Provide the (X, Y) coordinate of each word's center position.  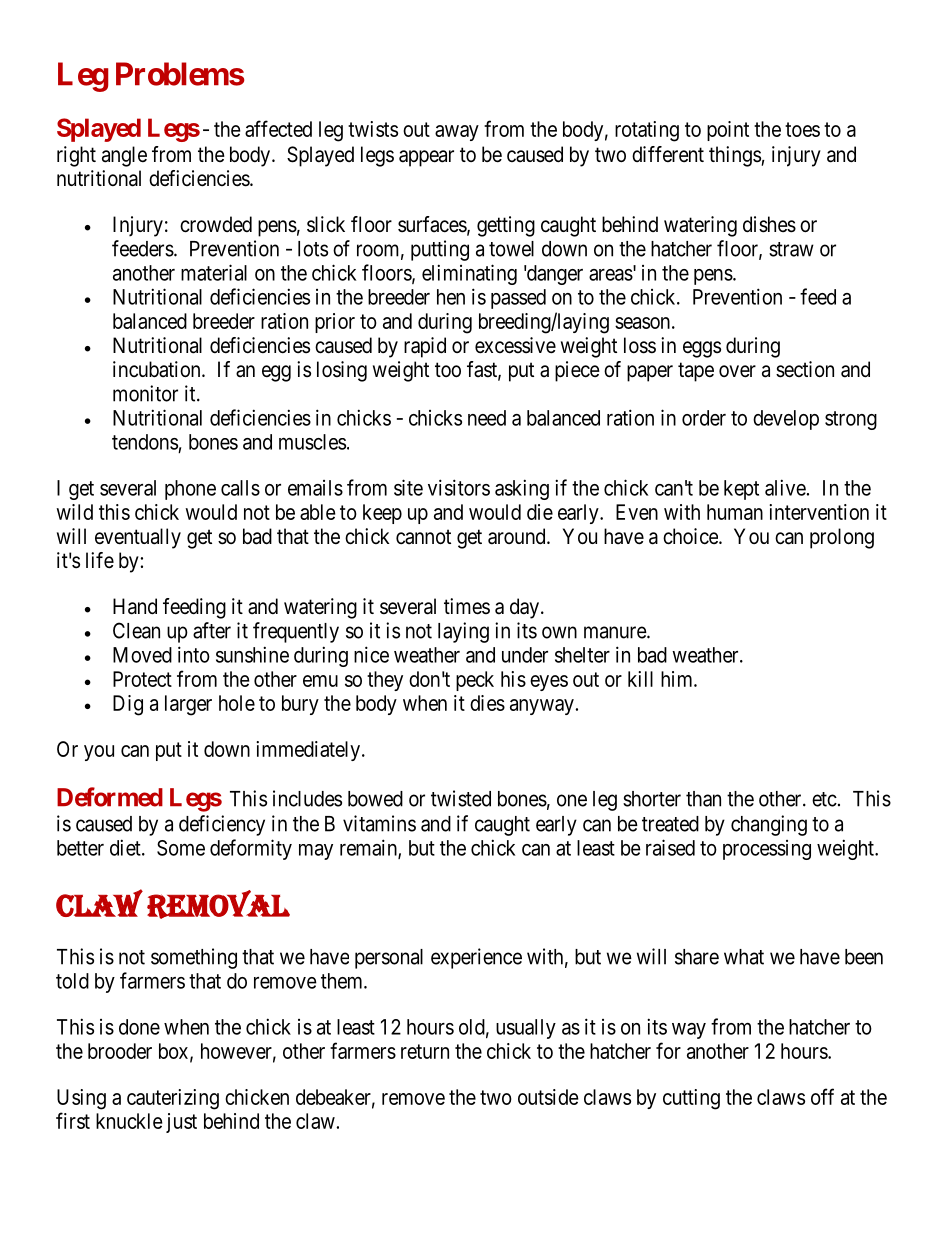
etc (824, 799)
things (735, 156)
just (181, 1123)
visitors (459, 487)
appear (426, 158)
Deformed (110, 797)
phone (190, 490)
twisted (461, 798)
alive (785, 487)
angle (124, 156)
